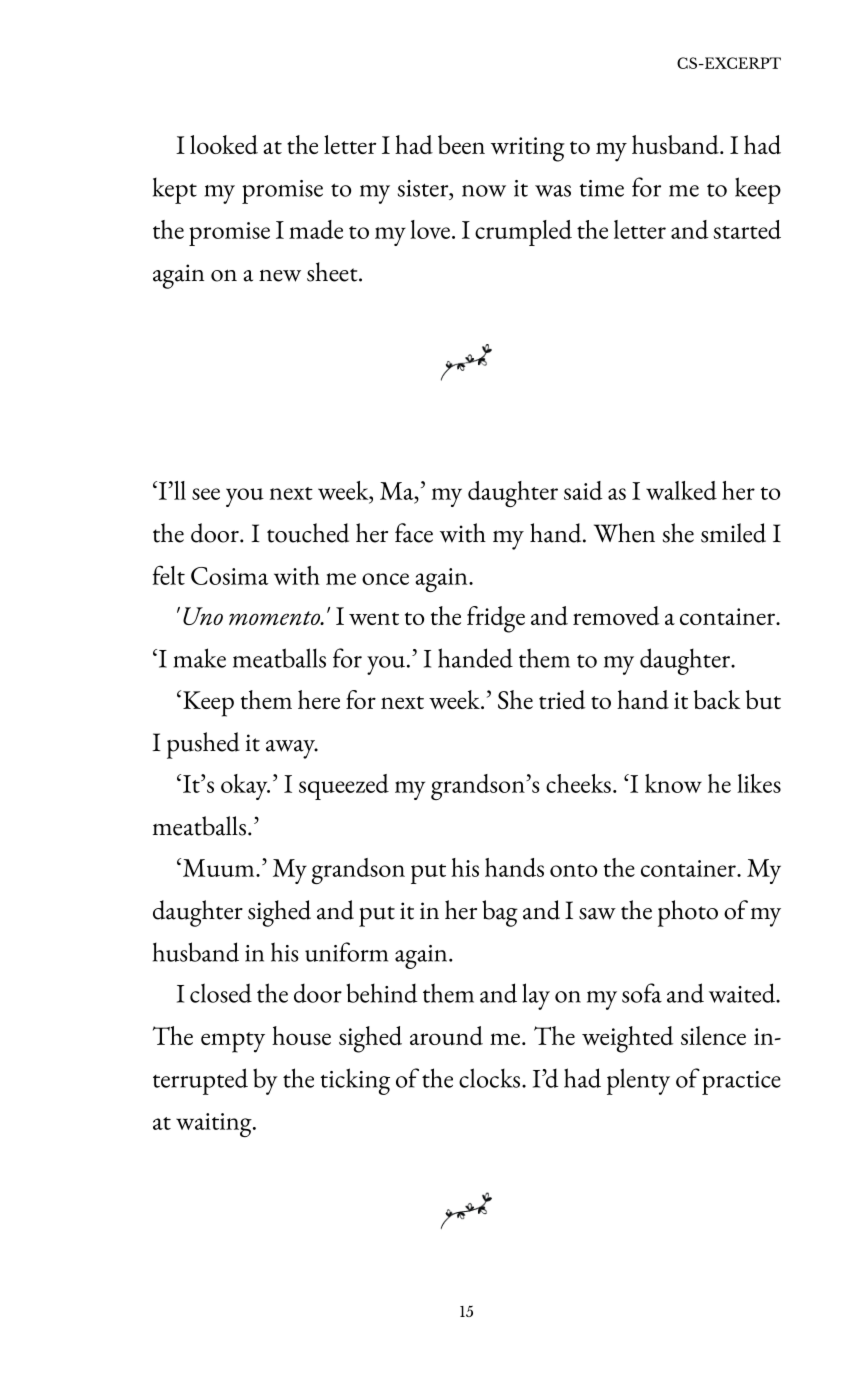 This page has width=868, height=1389. Describe the element at coordinates (224, 144) in the page. I see `looked` at that location.
